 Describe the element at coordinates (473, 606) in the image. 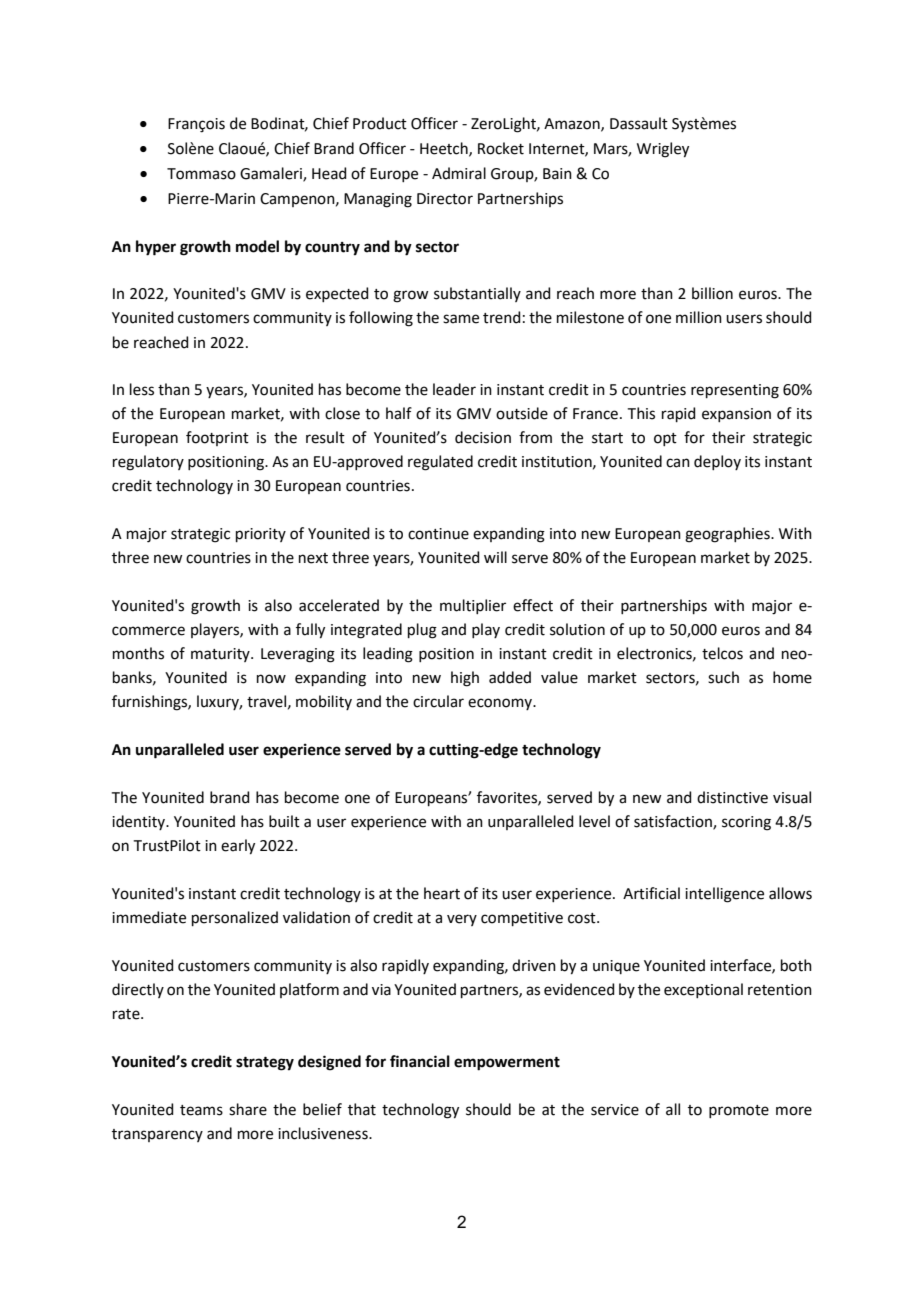

I see `multiplier` at that location.
